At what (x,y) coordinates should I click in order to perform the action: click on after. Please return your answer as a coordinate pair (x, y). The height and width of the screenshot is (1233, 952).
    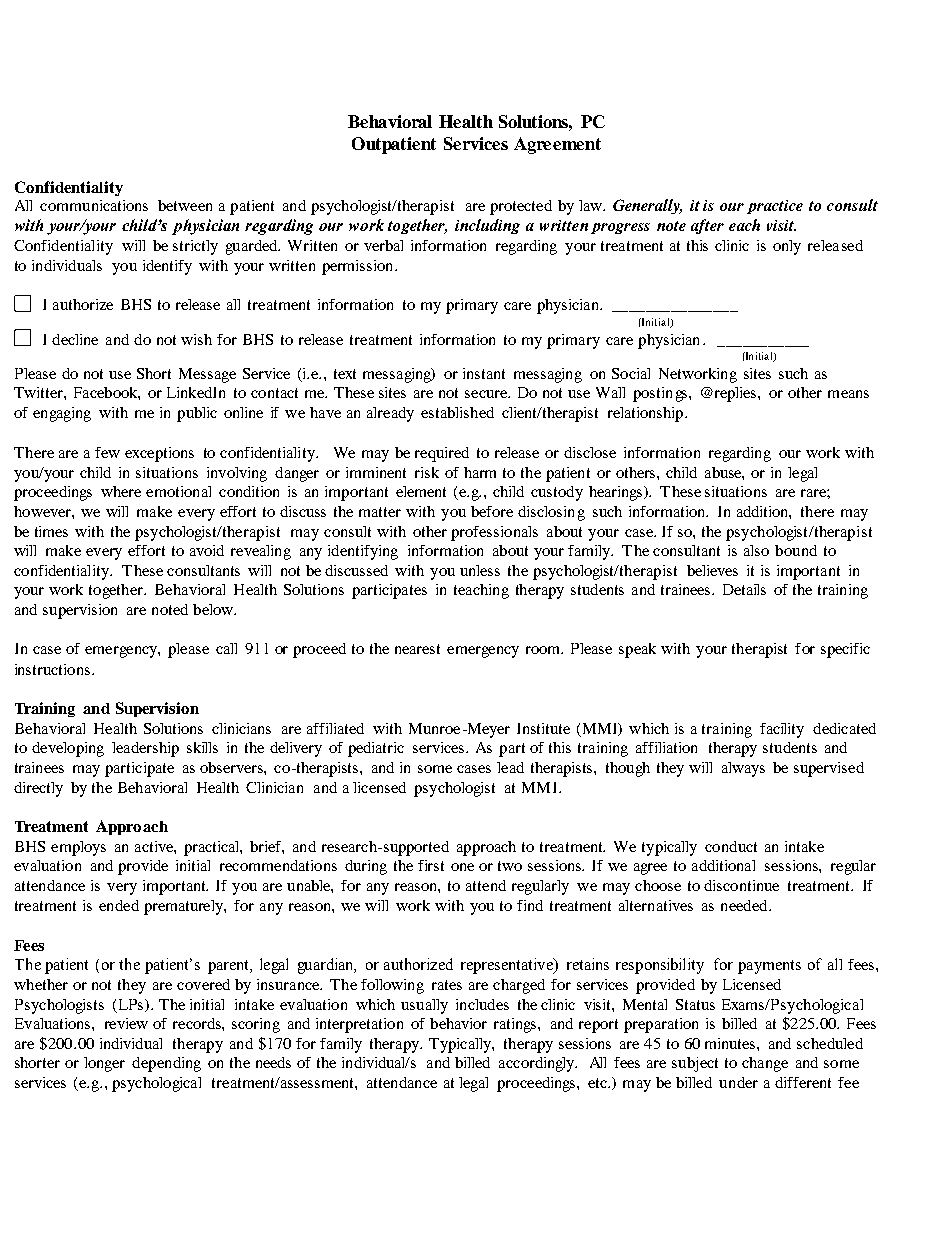
    Looking at the image, I should click on (707, 226).
